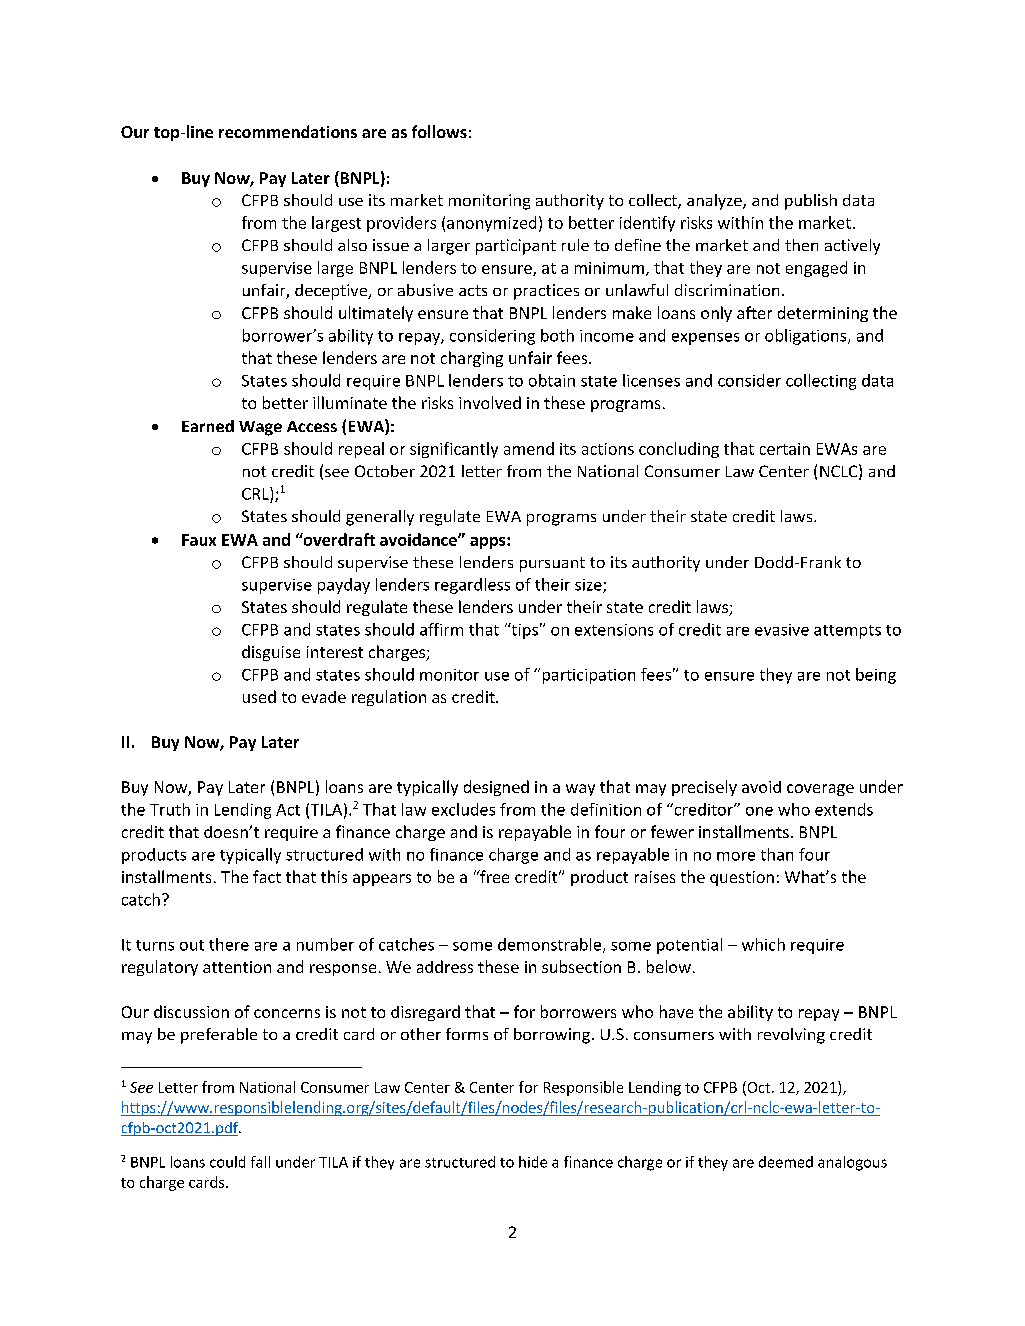 This page has width=1025, height=1326. What do you see at coordinates (227, 1162) in the page?
I see `could` at bounding box center [227, 1162].
